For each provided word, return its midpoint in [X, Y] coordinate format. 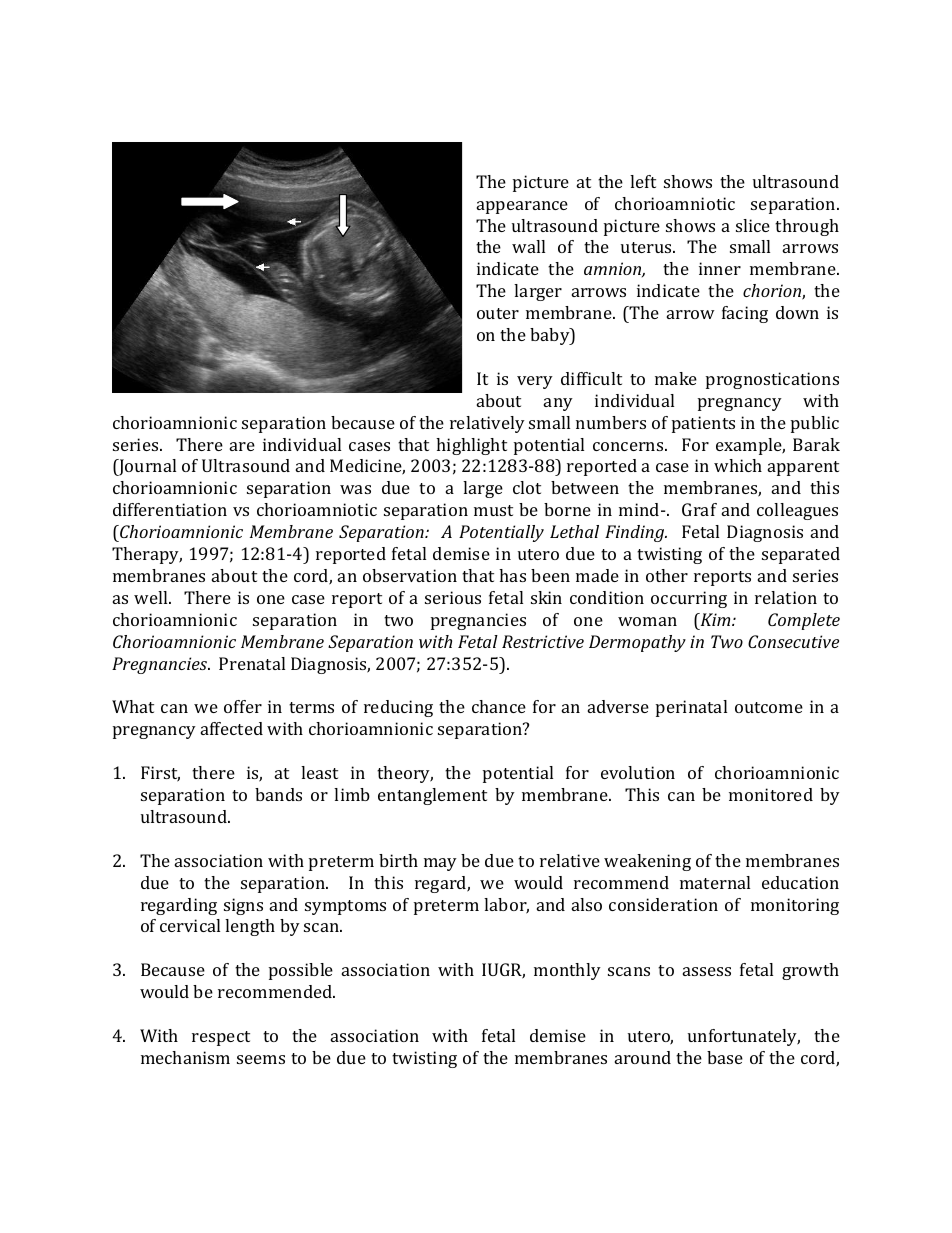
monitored [771, 794]
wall [528, 246]
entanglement [432, 796]
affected [232, 728]
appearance [522, 207]
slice [753, 225]
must [493, 510]
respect [221, 1038]
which [738, 465]
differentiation [170, 509]
